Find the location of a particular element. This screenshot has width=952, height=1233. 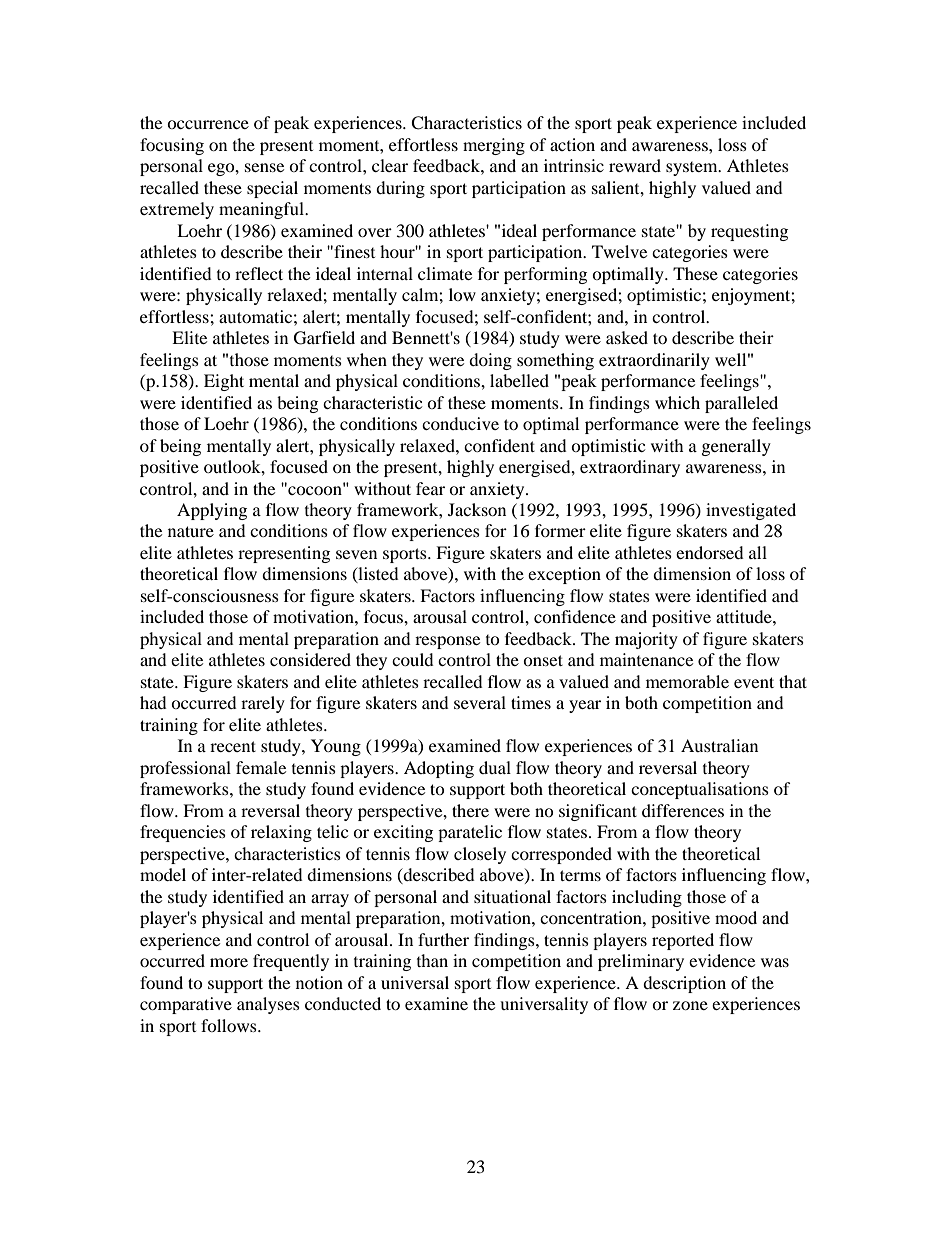

zone is located at coordinates (690, 1005).
